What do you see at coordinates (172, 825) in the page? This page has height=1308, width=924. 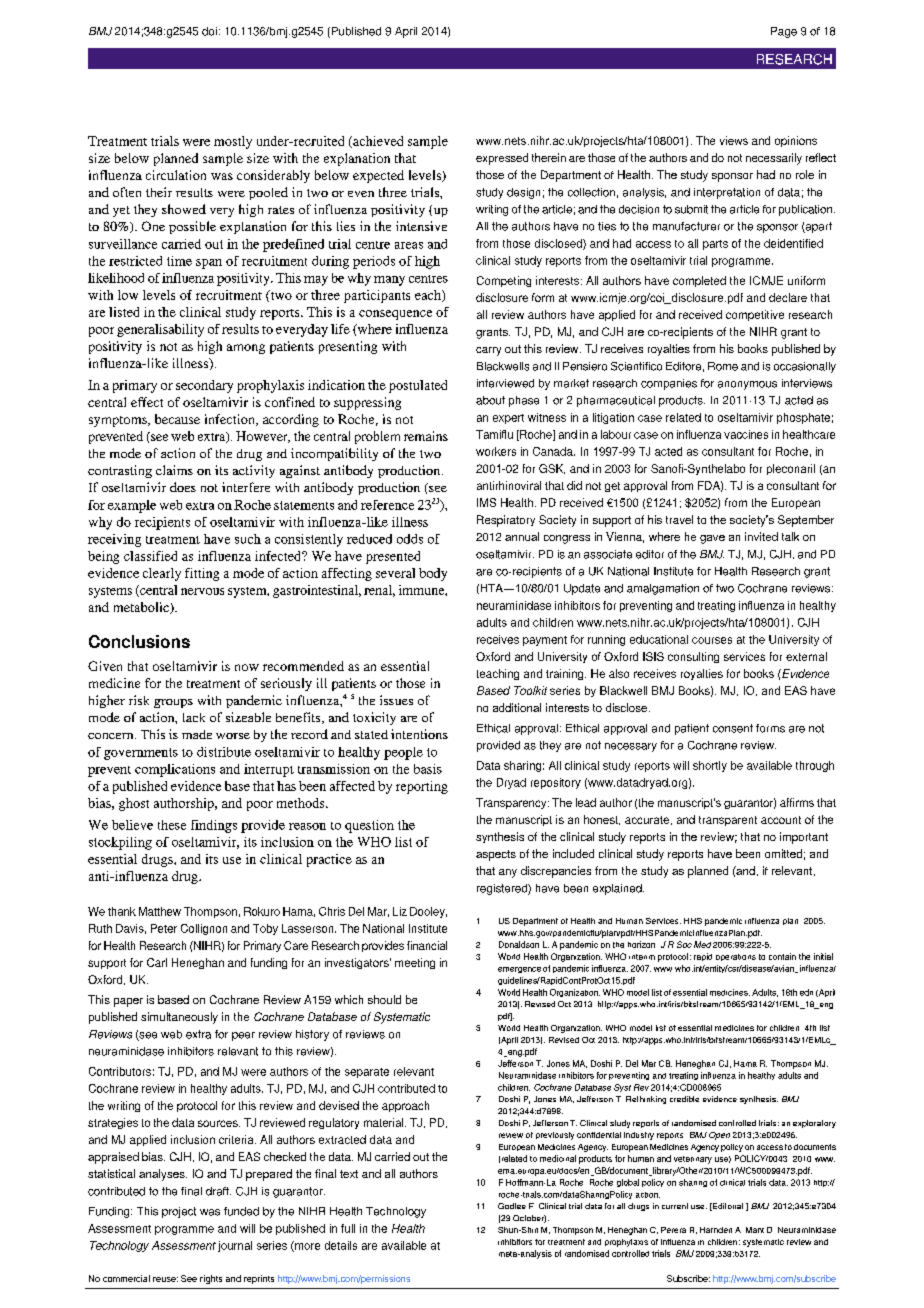 I see `these` at bounding box center [172, 825].
